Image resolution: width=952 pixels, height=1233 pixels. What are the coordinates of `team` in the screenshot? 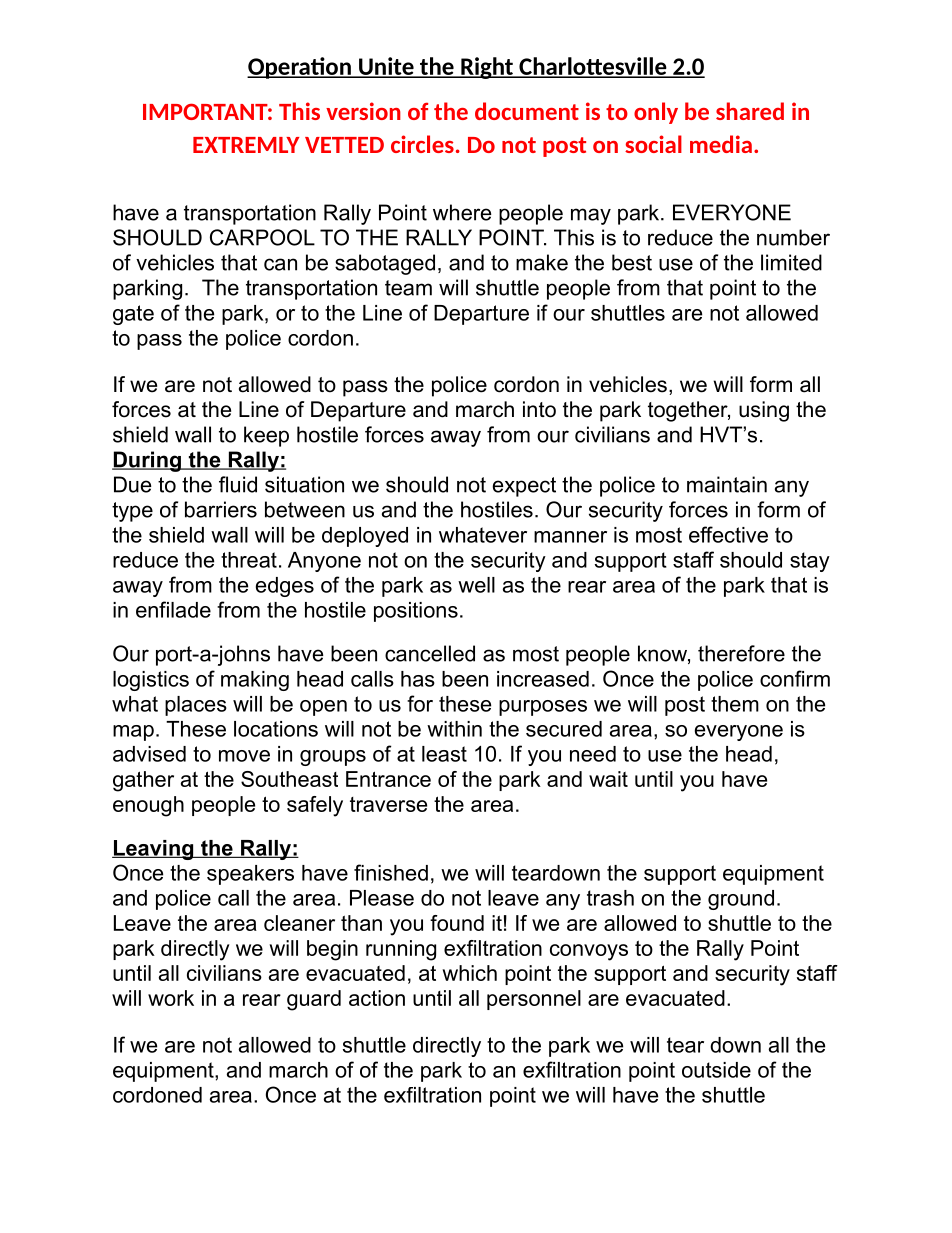 It's located at (408, 288).
